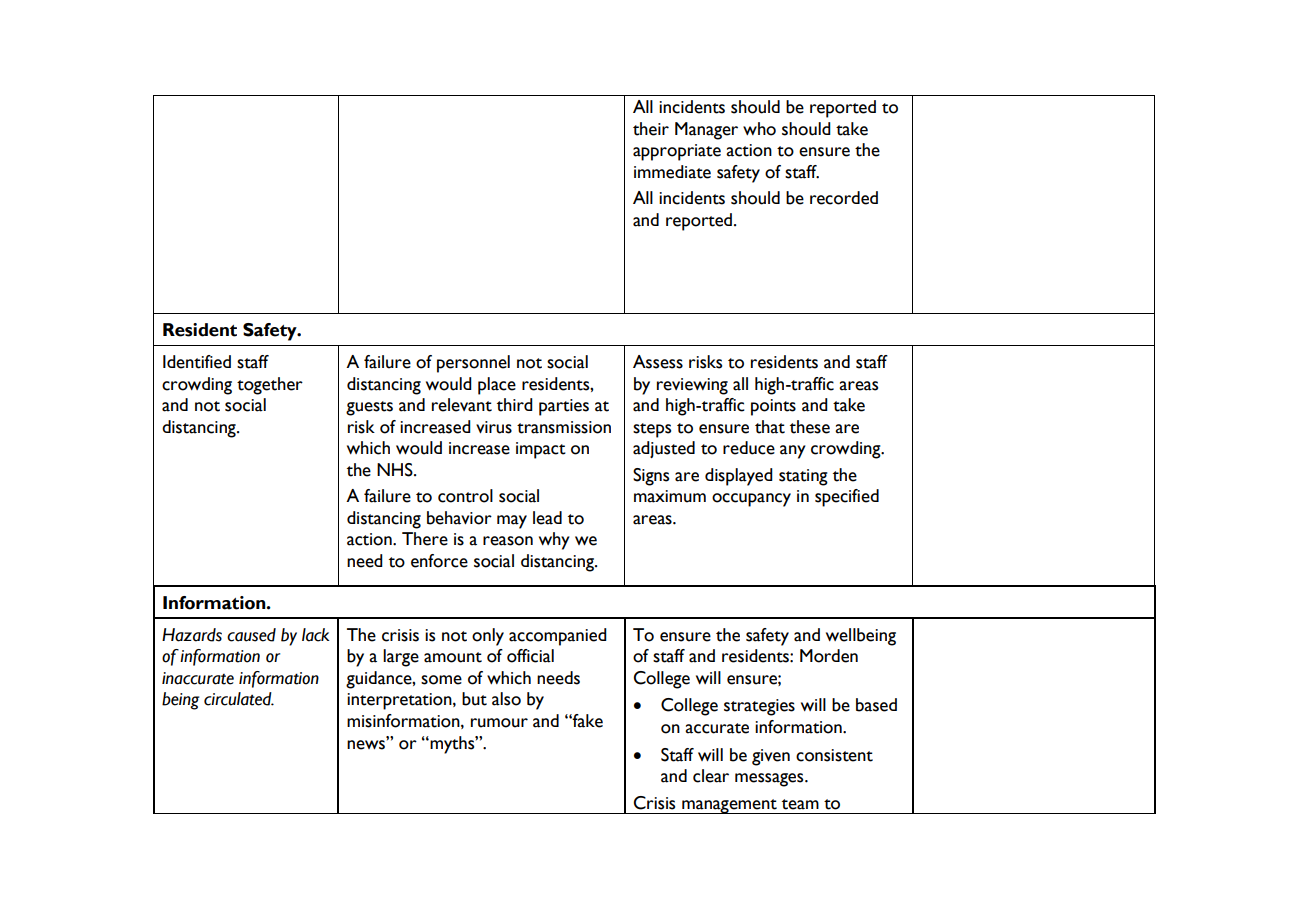 This screenshot has height=924, width=1308. What do you see at coordinates (366, 745) in the screenshot?
I see `news` at bounding box center [366, 745].
